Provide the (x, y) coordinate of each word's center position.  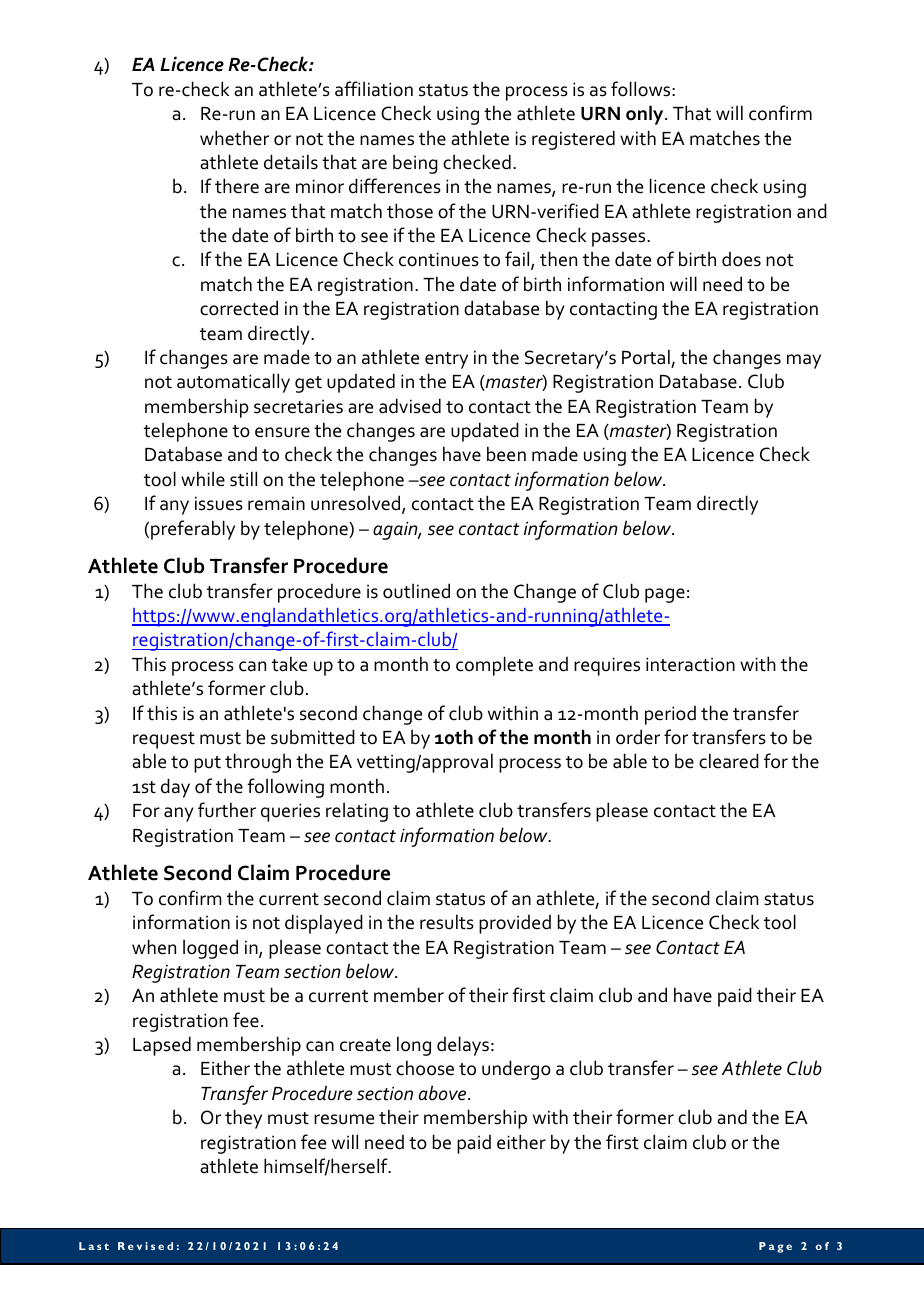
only (646, 115)
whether (234, 138)
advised (410, 406)
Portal (646, 357)
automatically (233, 383)
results (447, 922)
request (164, 740)
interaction (690, 664)
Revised (145, 1246)
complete (494, 666)
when (154, 947)
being (415, 164)
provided (515, 924)
